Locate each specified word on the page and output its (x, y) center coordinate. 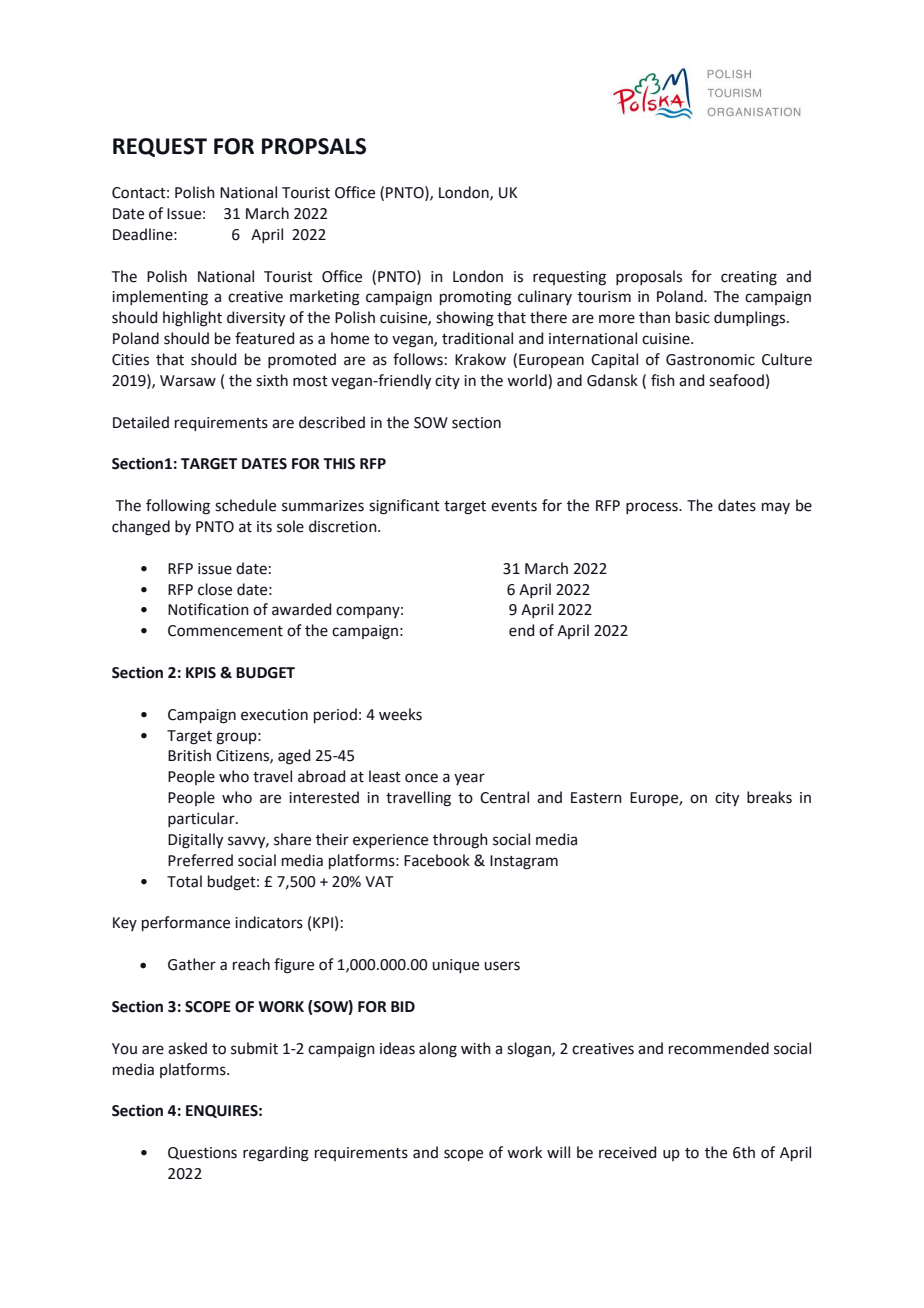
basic (693, 317)
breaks (769, 797)
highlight (192, 319)
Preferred (200, 860)
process (653, 508)
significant (404, 507)
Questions (202, 1153)
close (215, 589)
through (460, 841)
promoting (476, 298)
